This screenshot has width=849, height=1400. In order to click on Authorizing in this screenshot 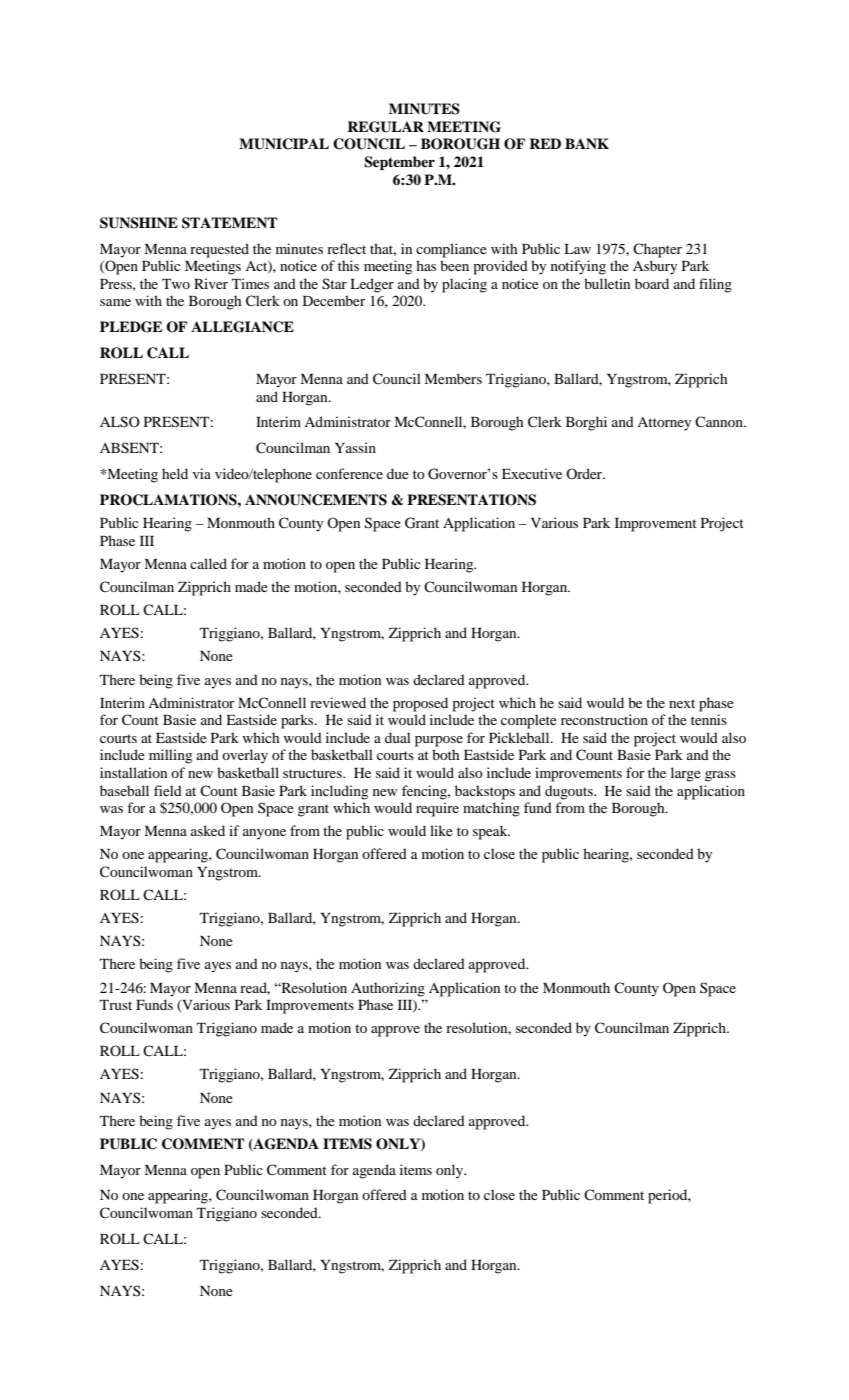, I will do `click(388, 989)`.
